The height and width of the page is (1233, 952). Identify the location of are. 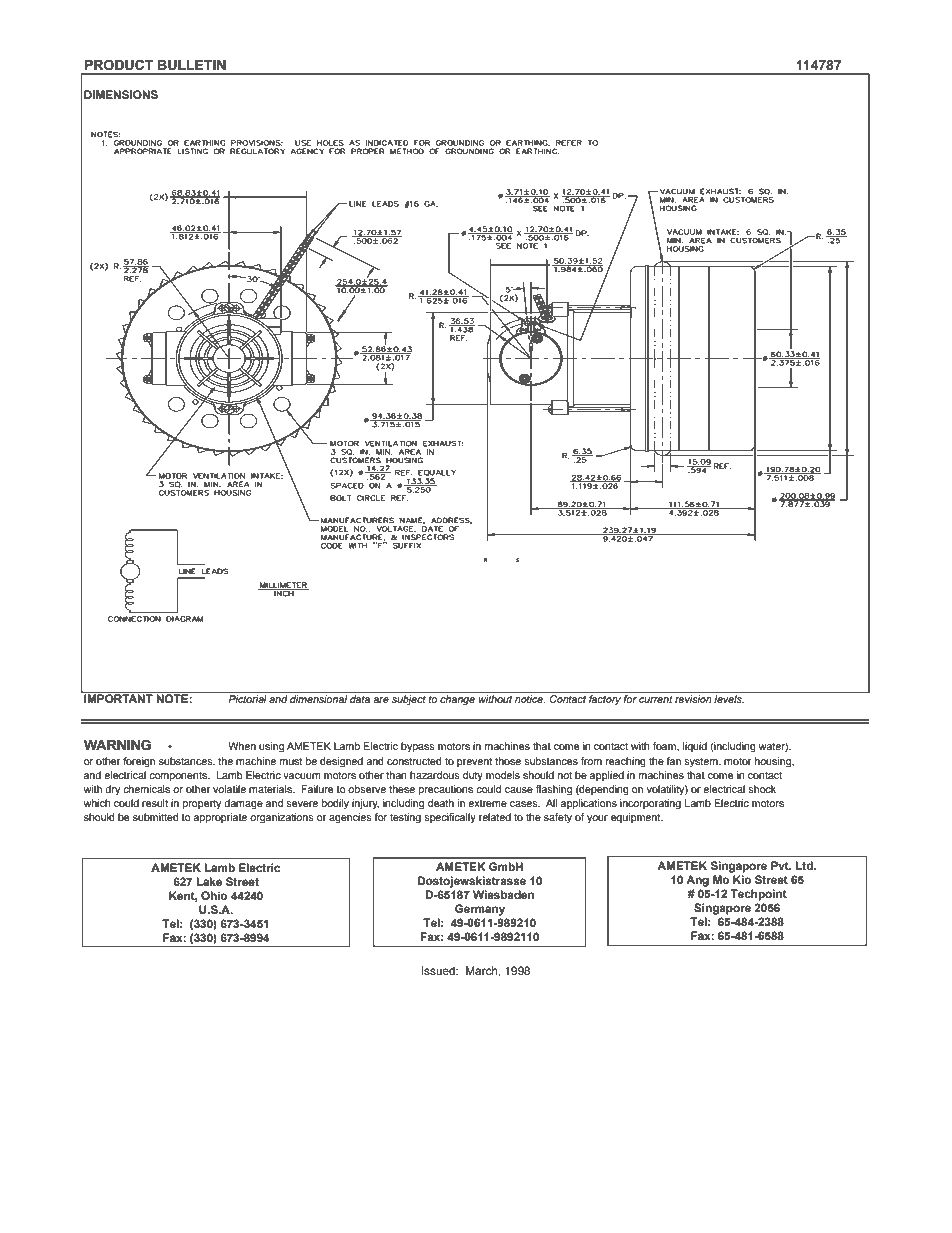
(381, 700).
